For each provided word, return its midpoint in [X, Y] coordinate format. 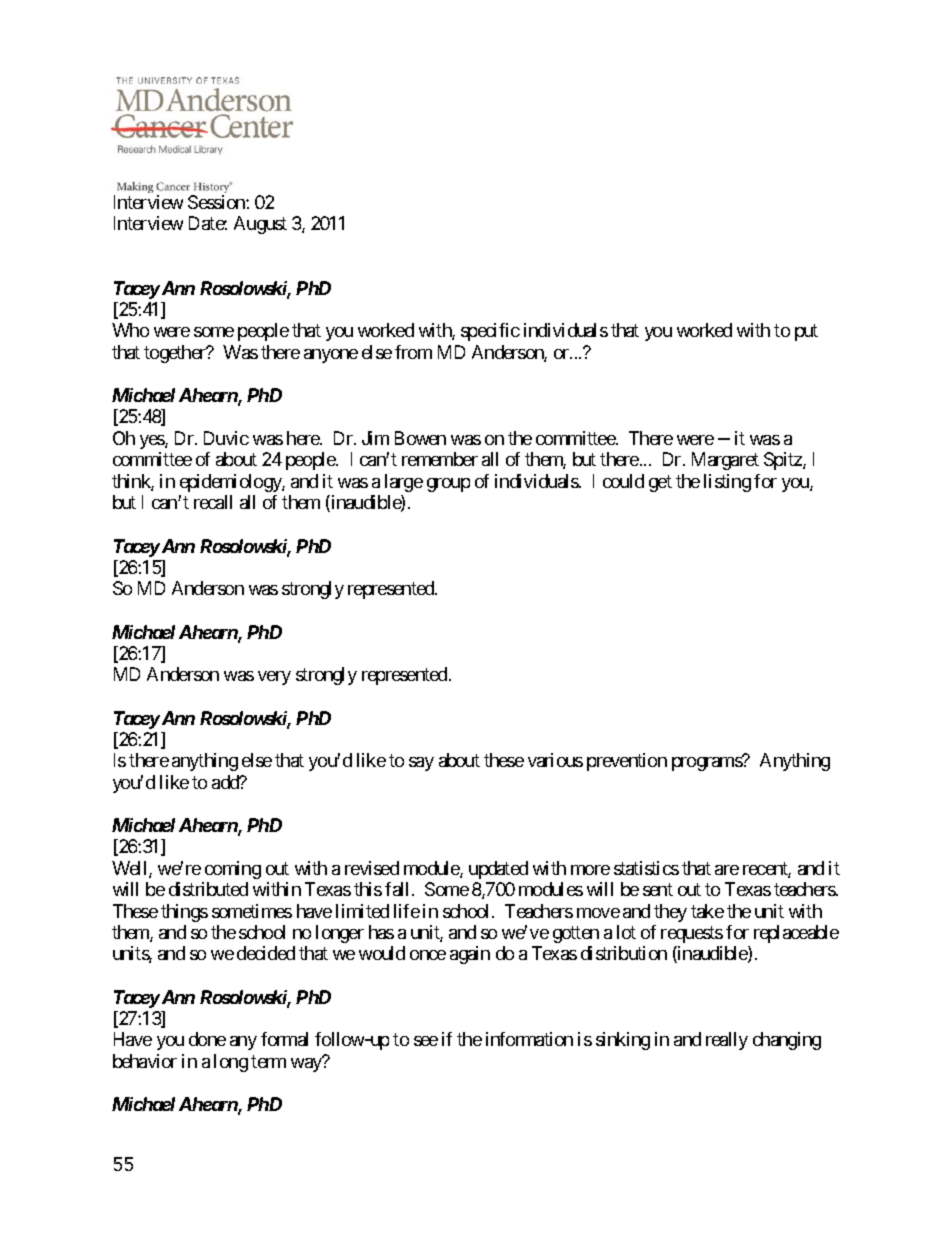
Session [217, 202]
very [274, 678]
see [426, 1041]
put [806, 333]
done [207, 1039]
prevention [627, 762]
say [421, 764]
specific [490, 332]
